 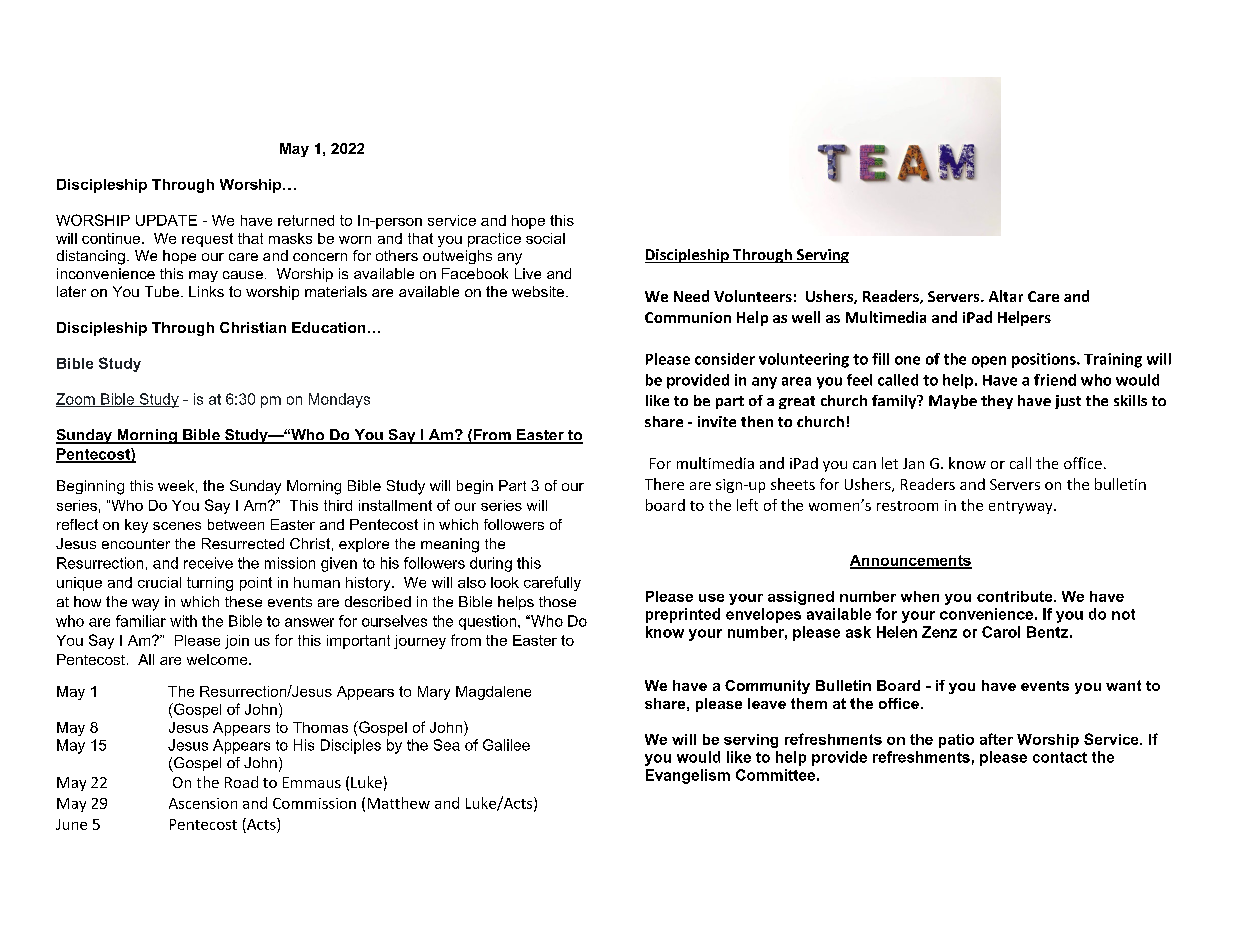 I want to click on Magdalene, so click(x=493, y=693).
